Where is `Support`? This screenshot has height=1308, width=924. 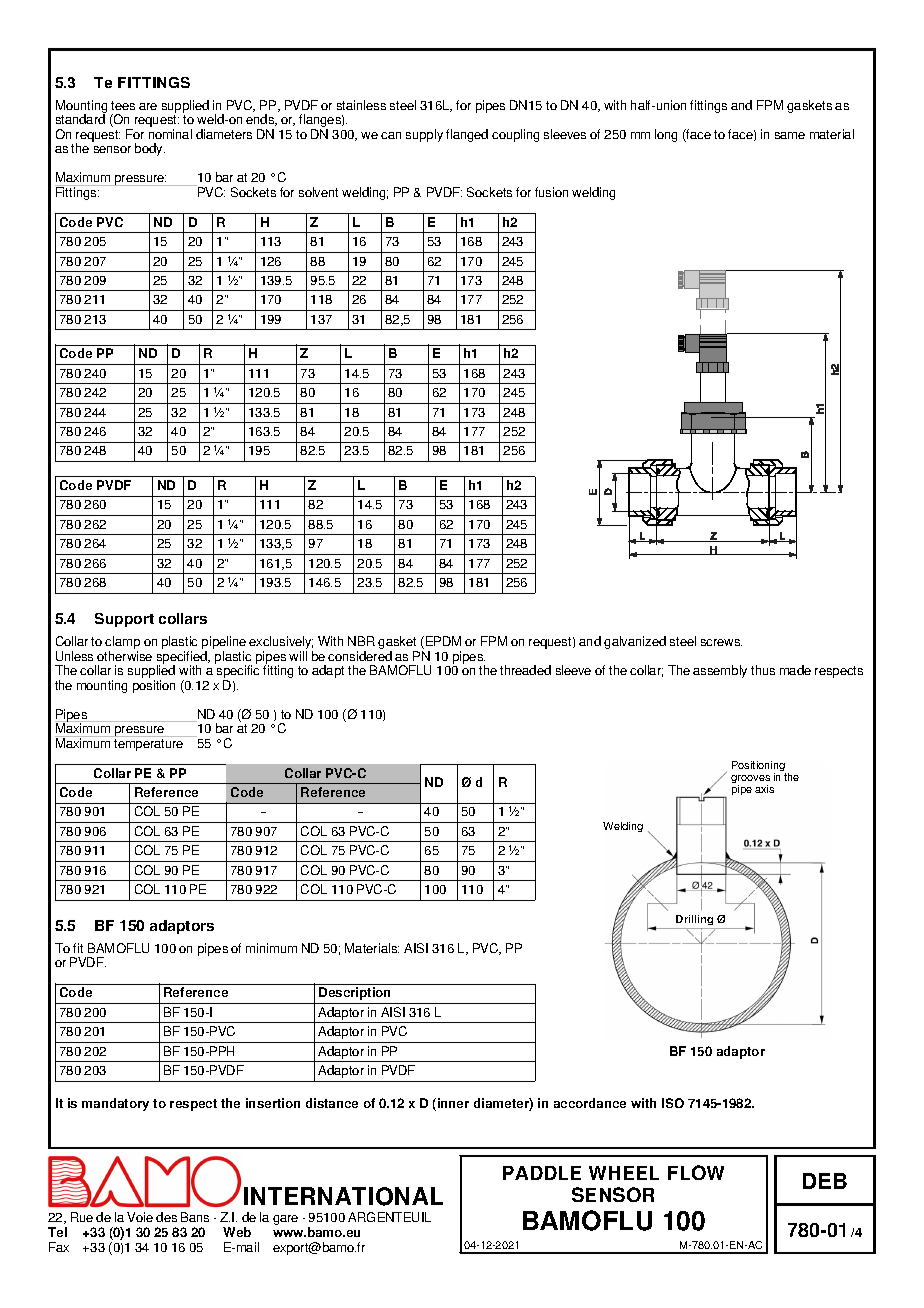
Support is located at coordinates (124, 620).
